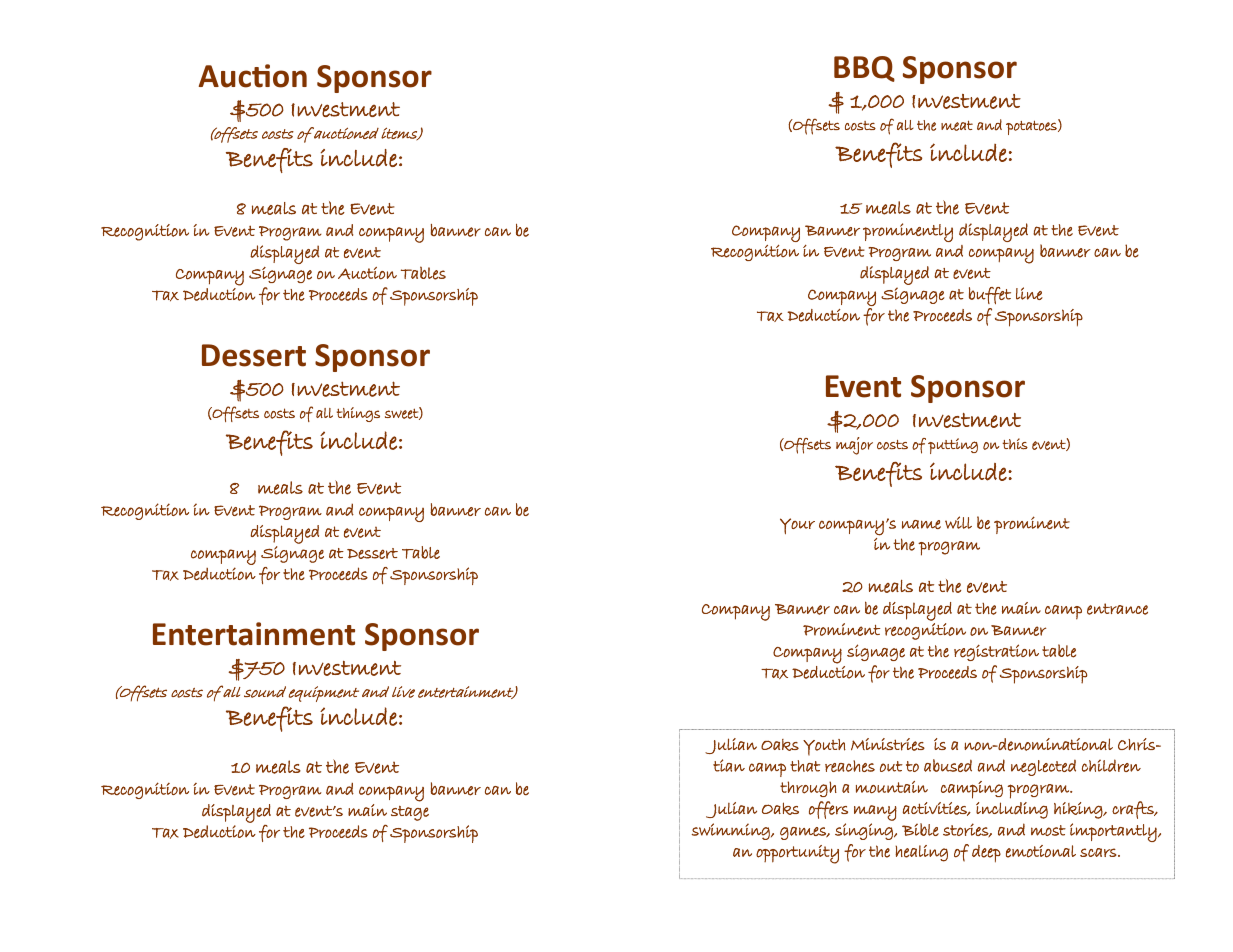 This screenshot has width=1233, height=952. What do you see at coordinates (1048, 830) in the screenshot?
I see `most` at bounding box center [1048, 830].
